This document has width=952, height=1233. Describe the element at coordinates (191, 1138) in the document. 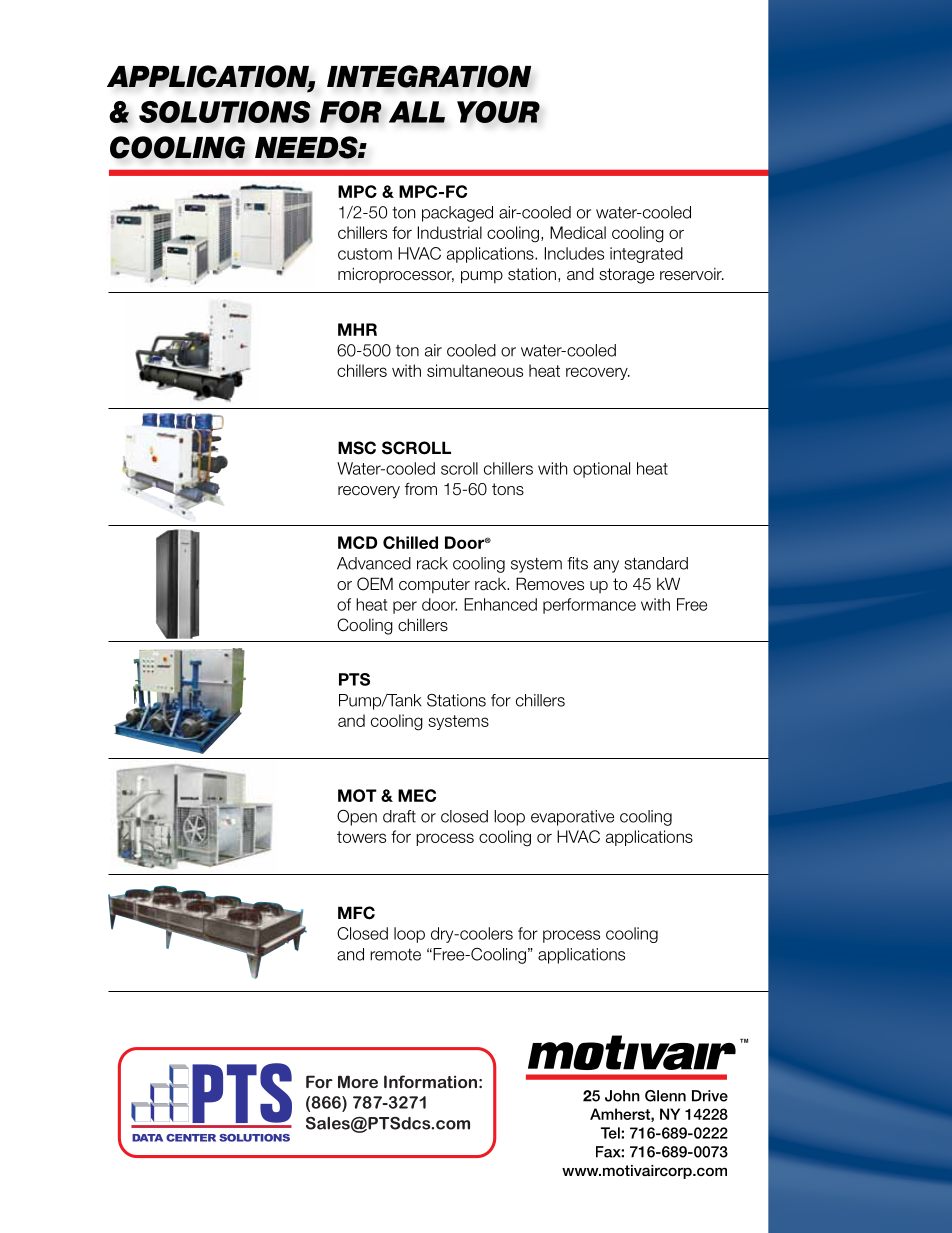

I see `CENTER` at that location.
